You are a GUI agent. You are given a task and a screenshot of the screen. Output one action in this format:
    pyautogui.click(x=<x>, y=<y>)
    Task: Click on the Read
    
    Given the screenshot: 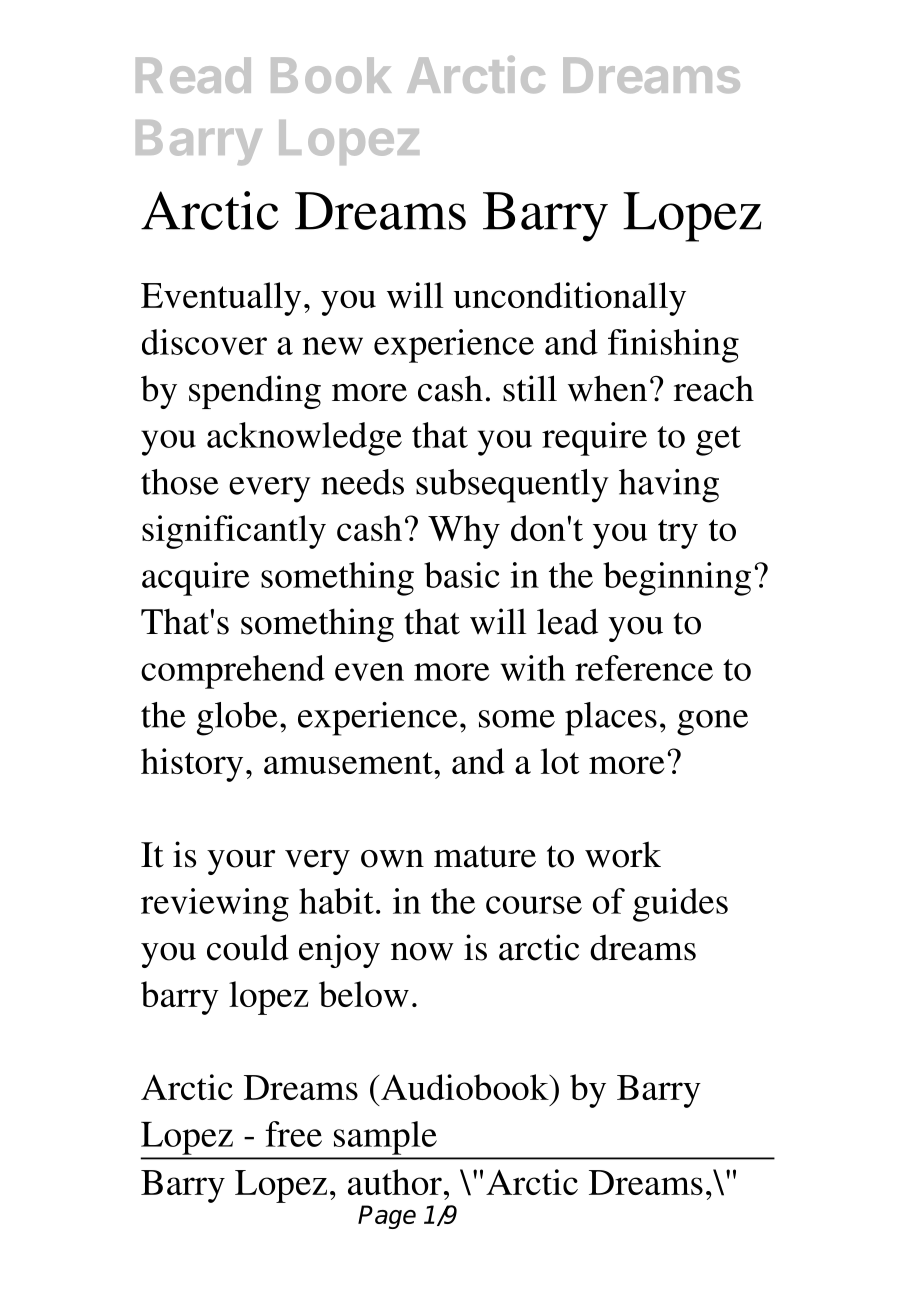 What is the action you would take?
    pyautogui.click(x=193, y=75)
